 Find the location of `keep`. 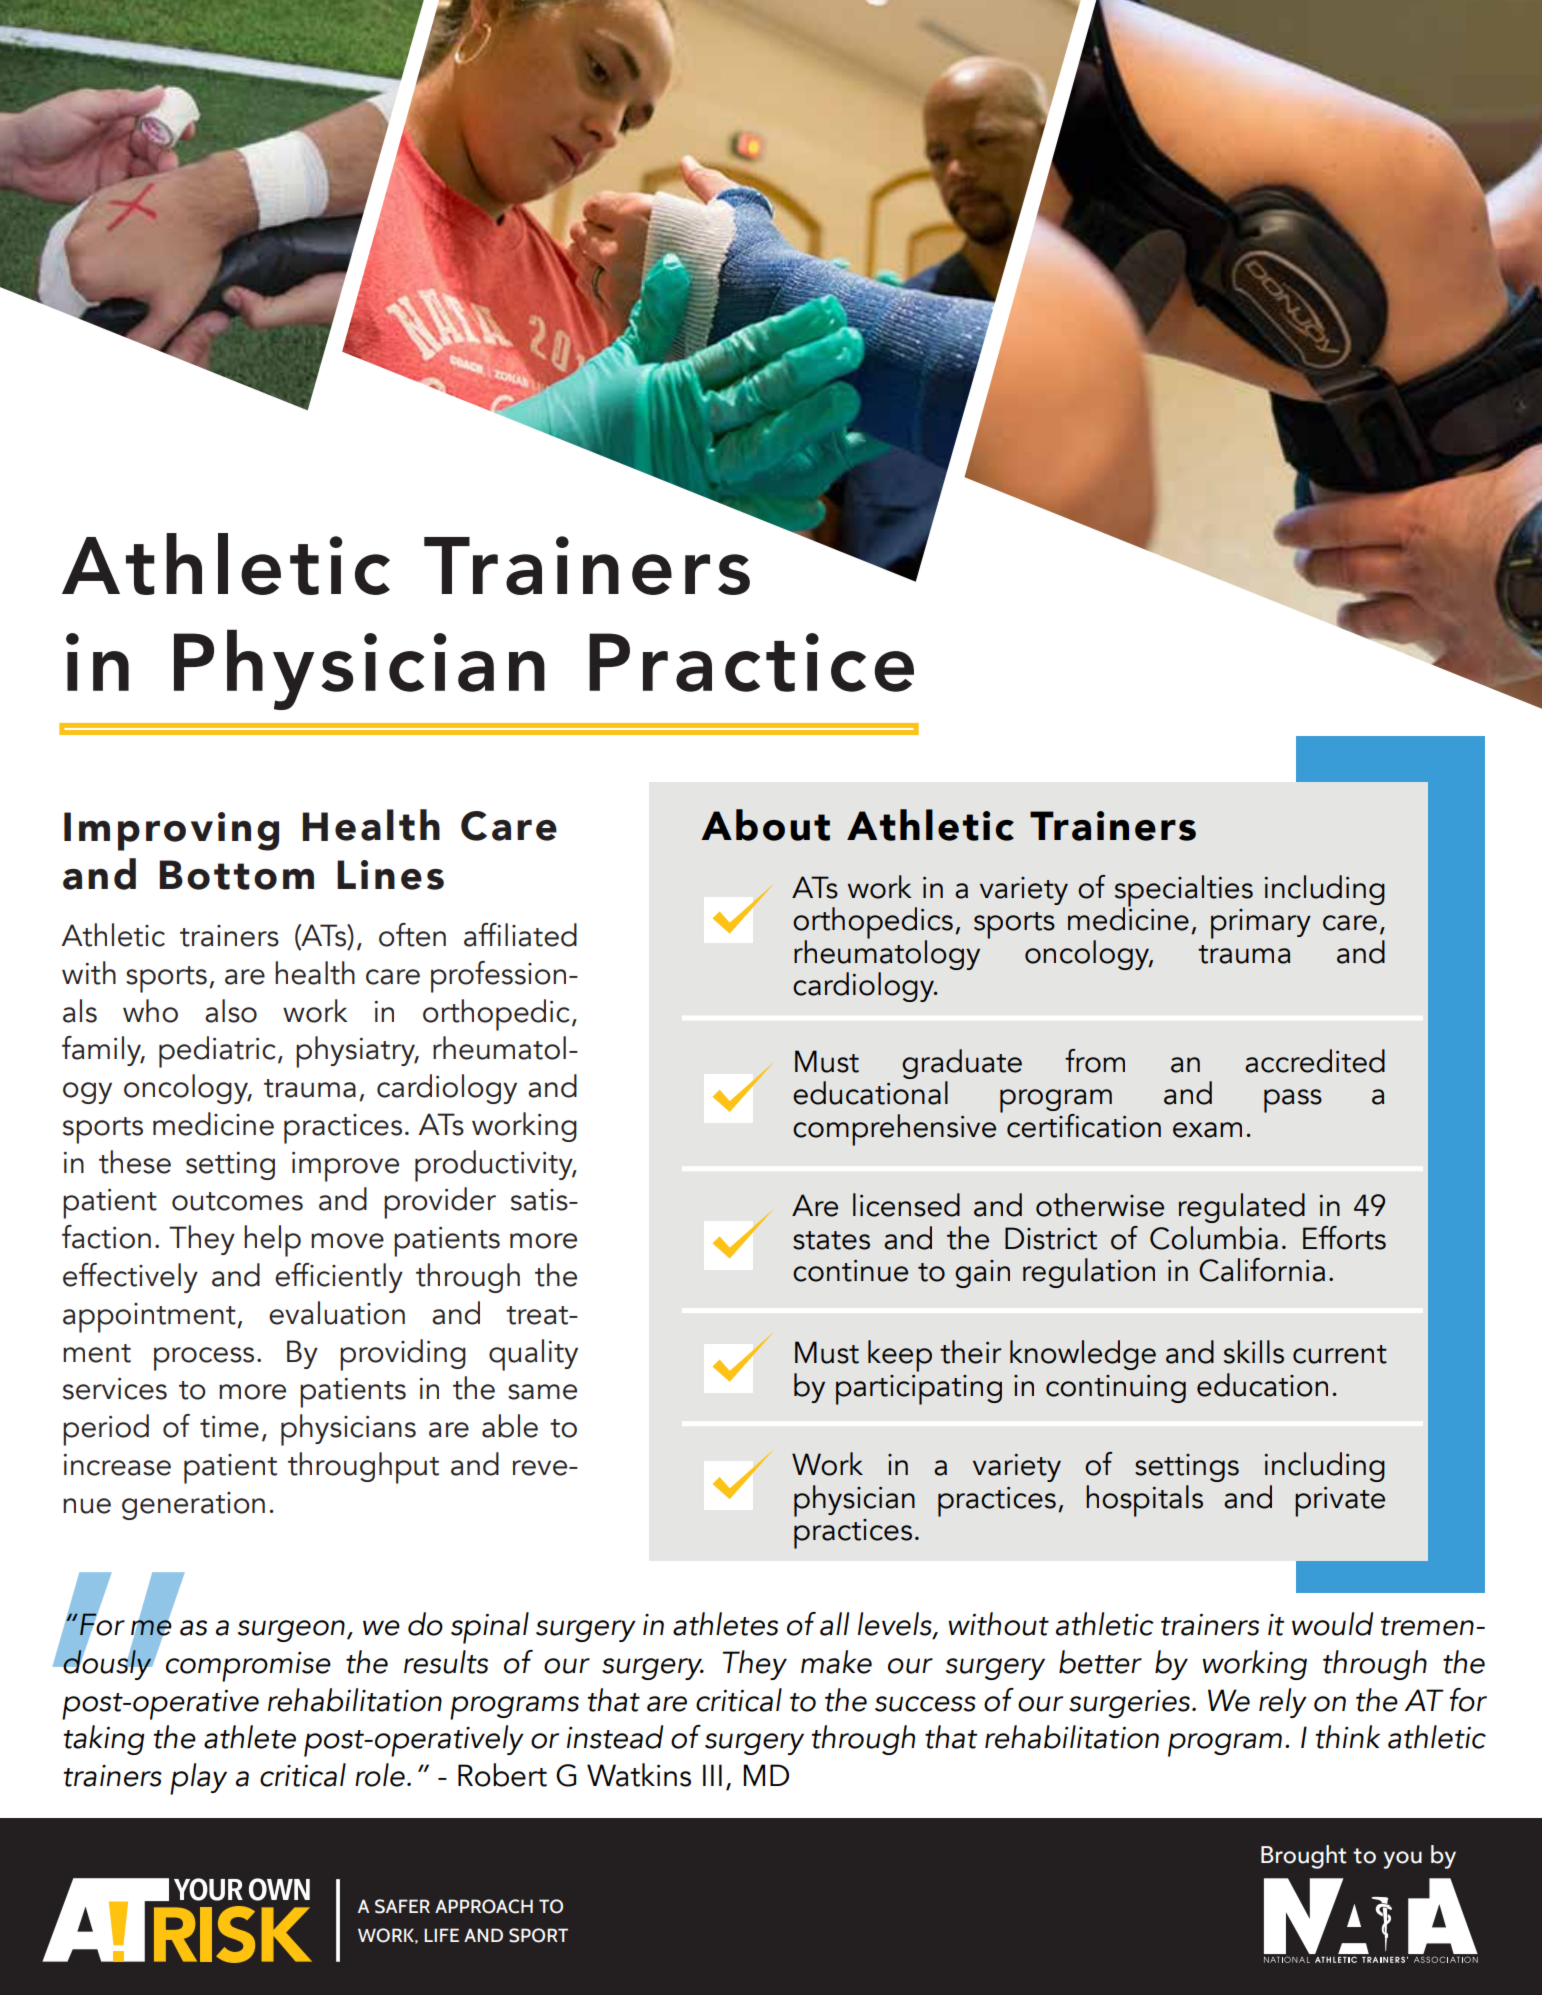

keep is located at coordinates (900, 1356).
